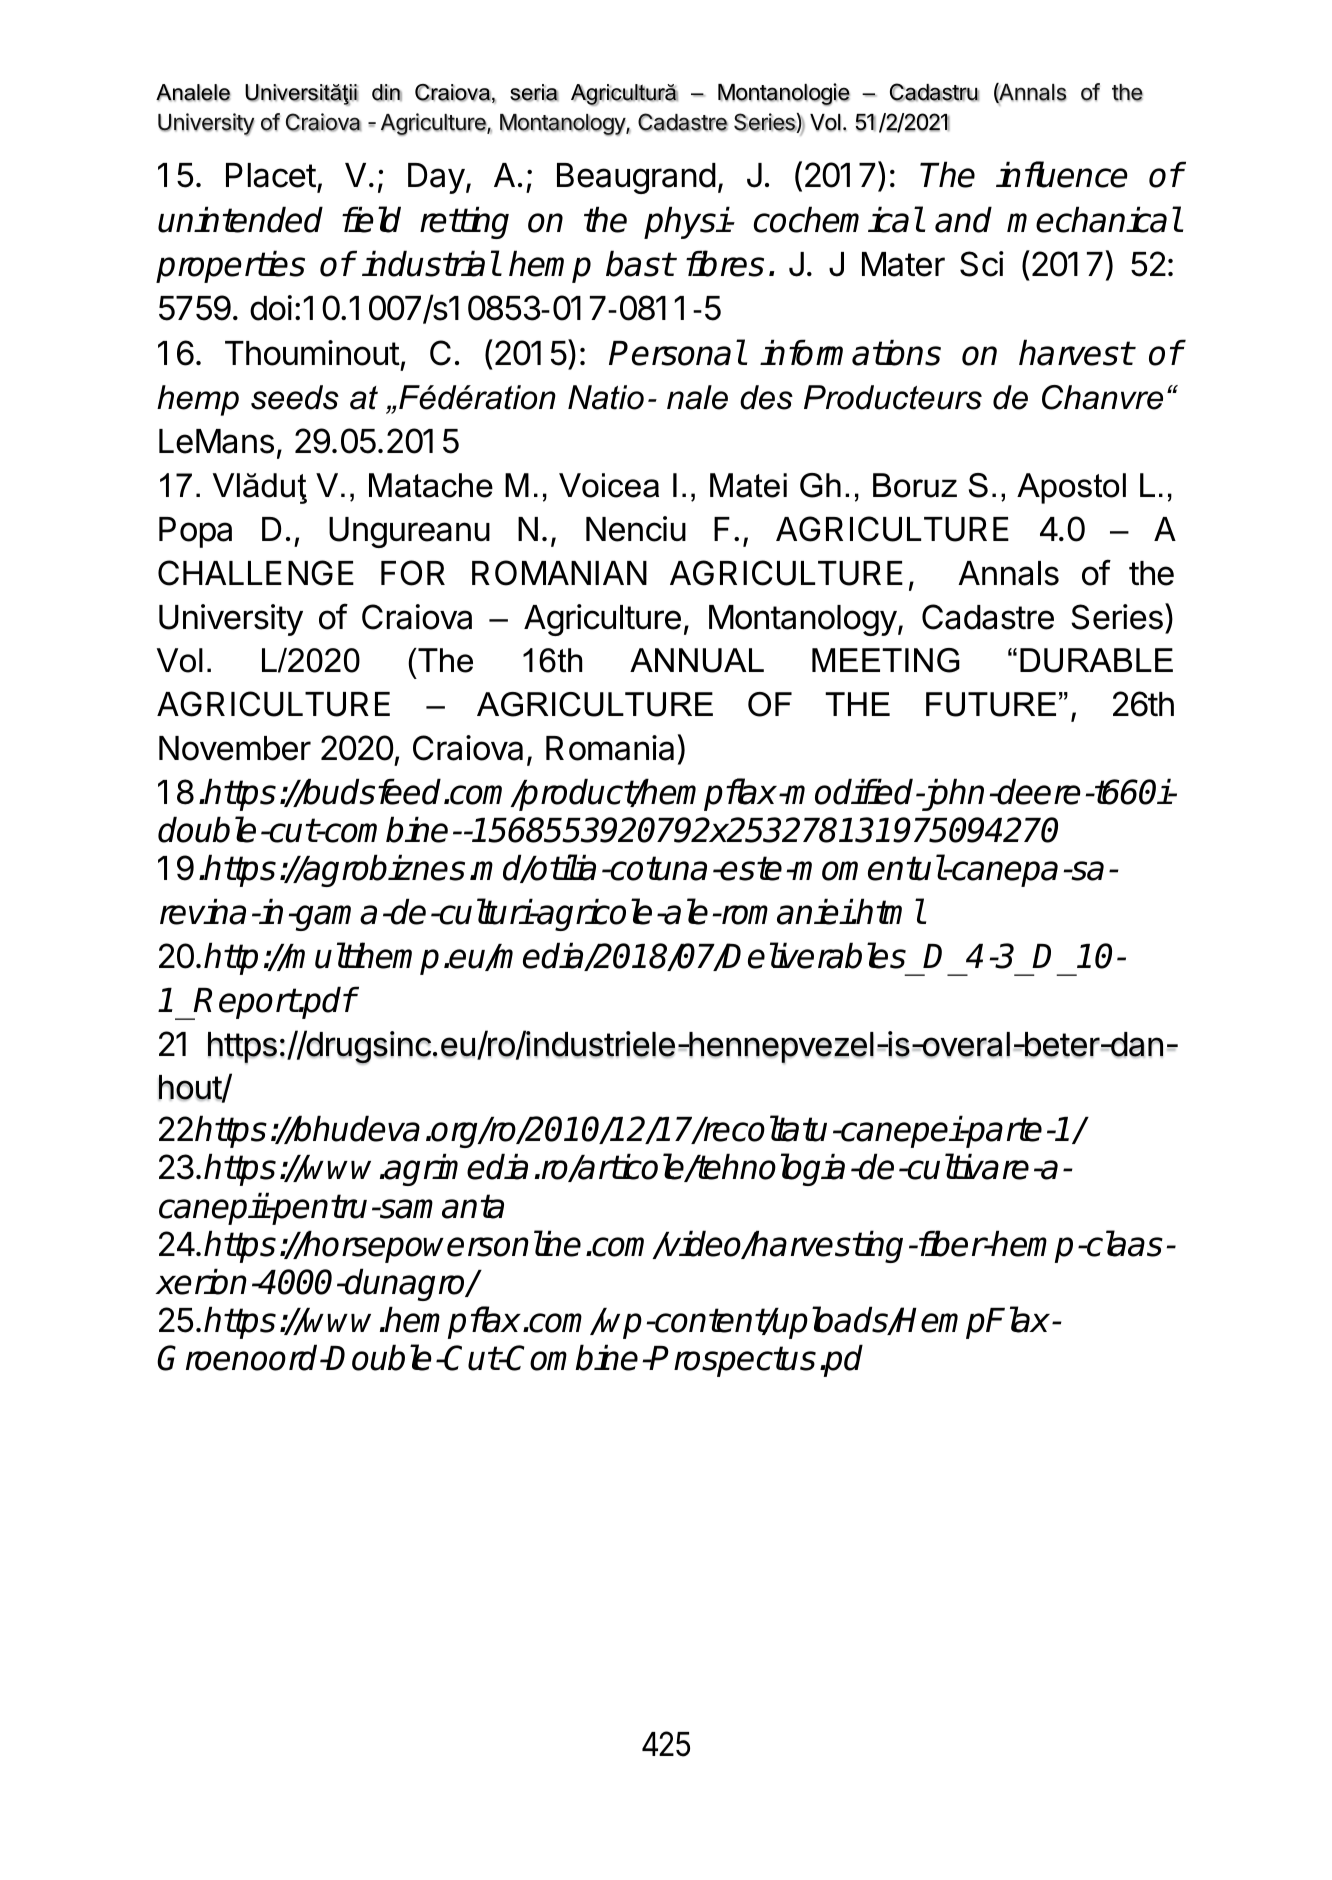 The height and width of the image is (1880, 1332). What do you see at coordinates (697, 660) in the image?
I see `ANNUAL` at bounding box center [697, 660].
